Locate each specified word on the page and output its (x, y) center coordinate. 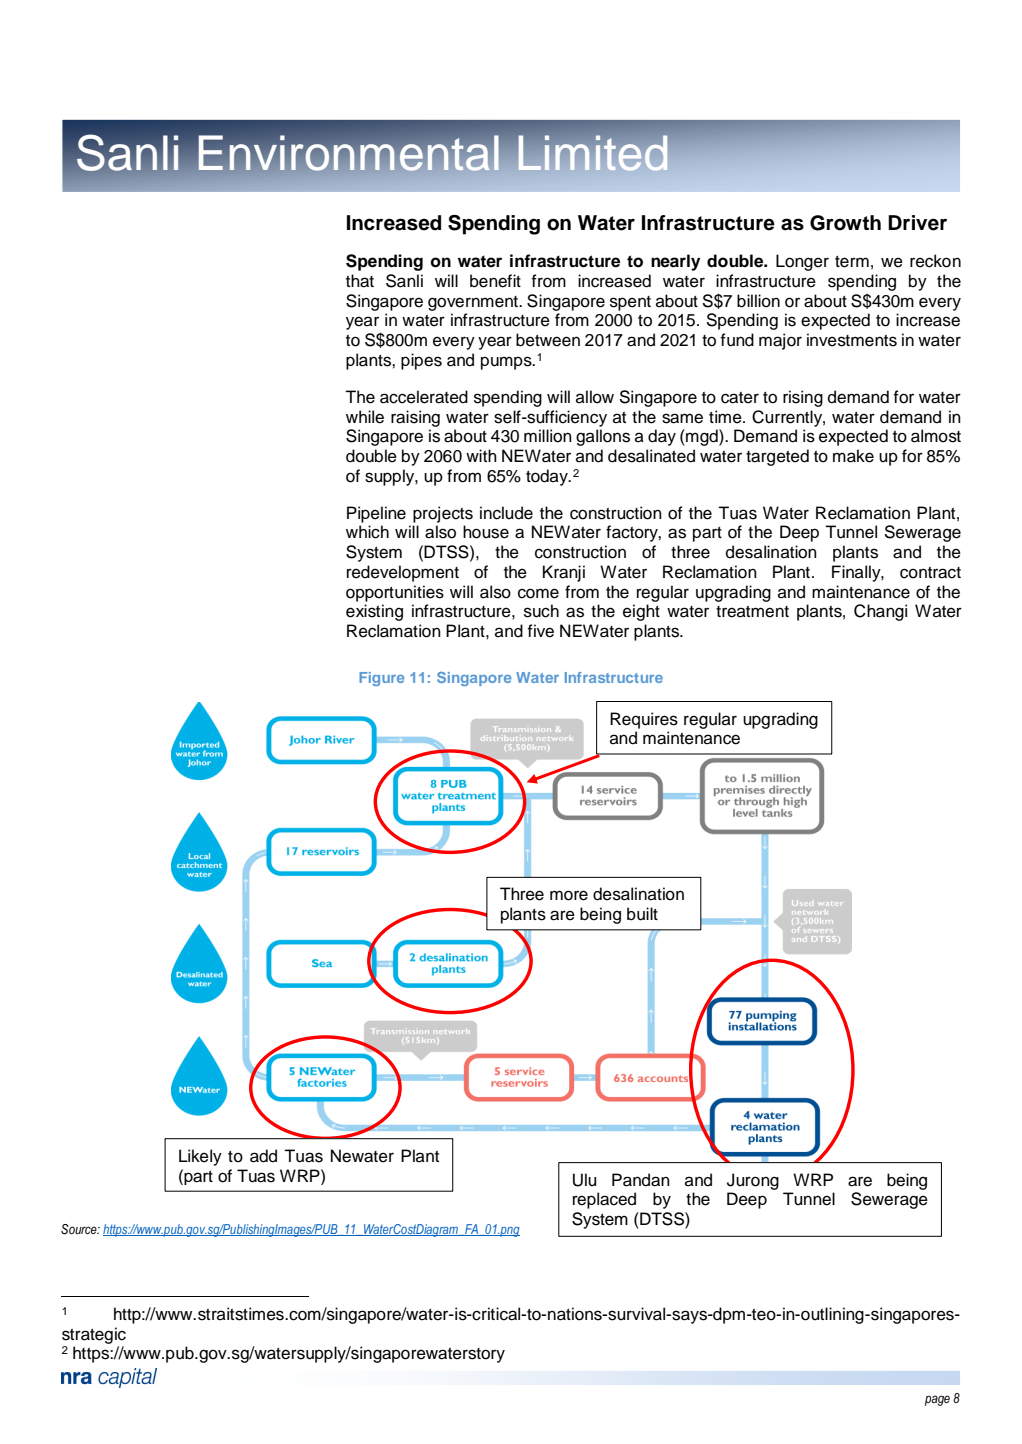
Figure (381, 679)
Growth (845, 223)
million (548, 436)
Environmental (349, 153)
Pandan (641, 1180)
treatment (752, 612)
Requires (644, 720)
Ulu (584, 1180)
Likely (200, 1157)
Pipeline (376, 514)
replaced (604, 1200)
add (263, 1156)
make (853, 456)
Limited (593, 153)
